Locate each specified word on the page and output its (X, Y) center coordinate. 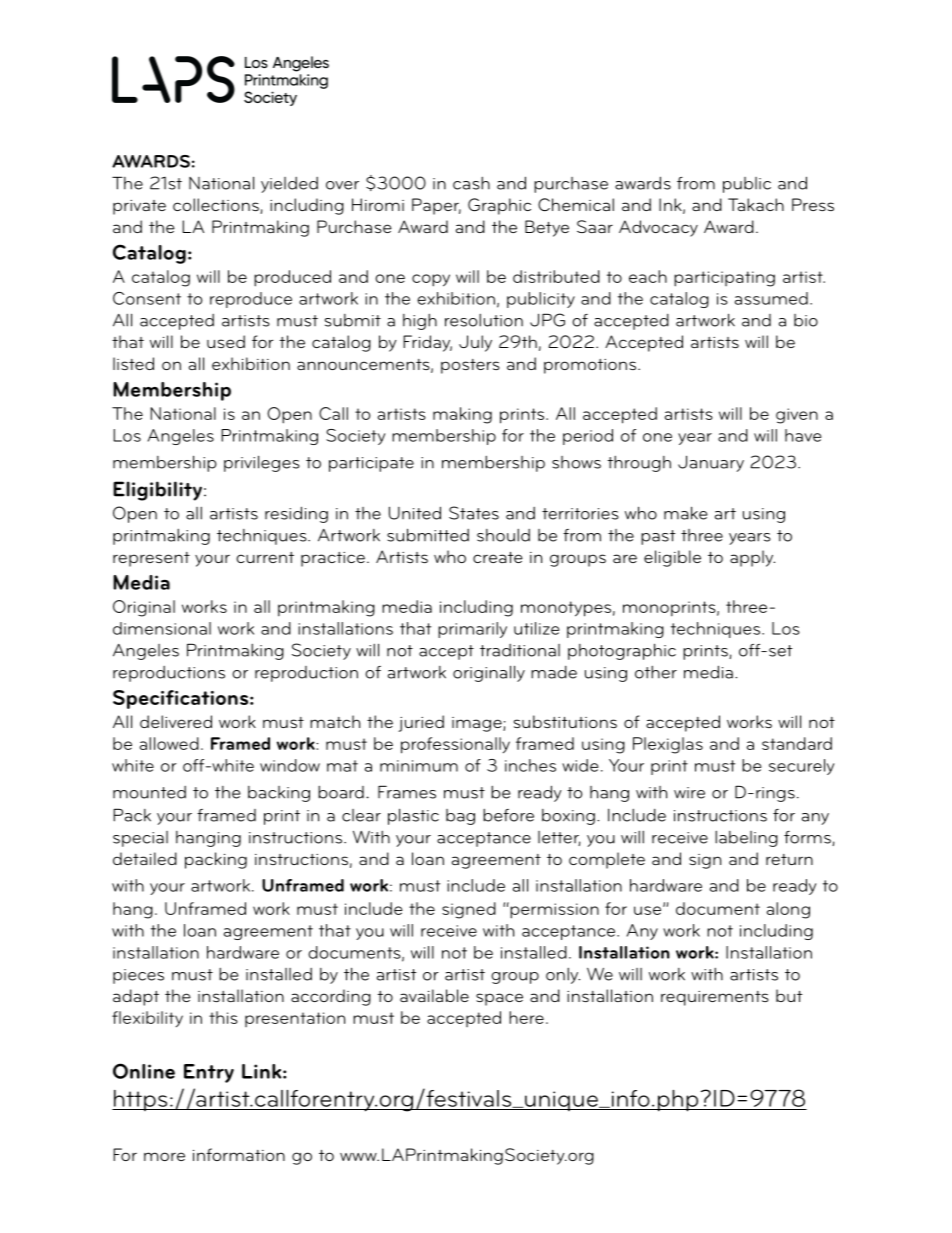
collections (217, 206)
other (656, 672)
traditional (520, 650)
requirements (715, 998)
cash (471, 183)
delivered (176, 721)
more (164, 1156)
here (526, 1017)
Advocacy (658, 228)
